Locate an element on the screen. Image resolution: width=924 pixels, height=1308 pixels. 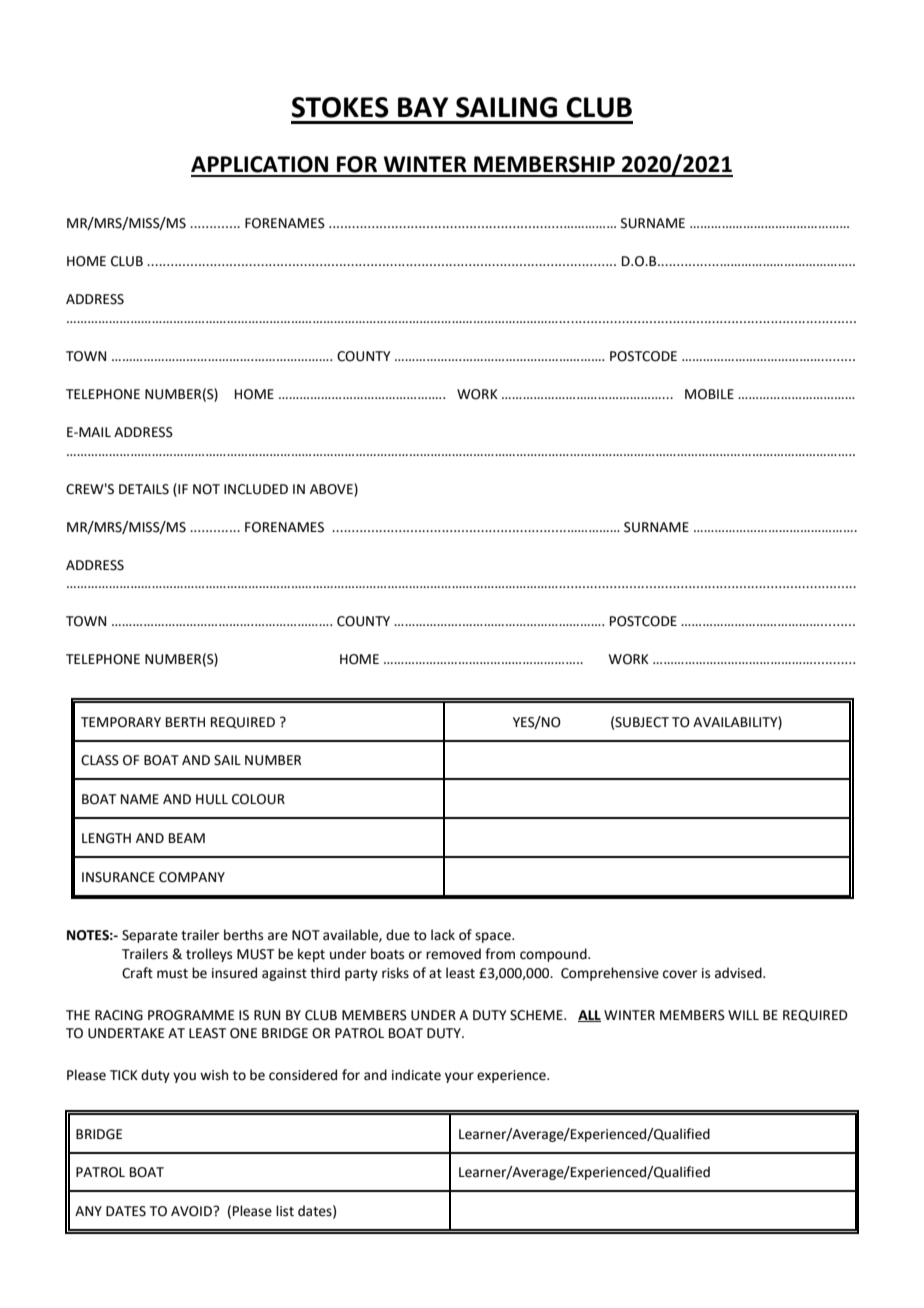
due is located at coordinates (398, 935).
